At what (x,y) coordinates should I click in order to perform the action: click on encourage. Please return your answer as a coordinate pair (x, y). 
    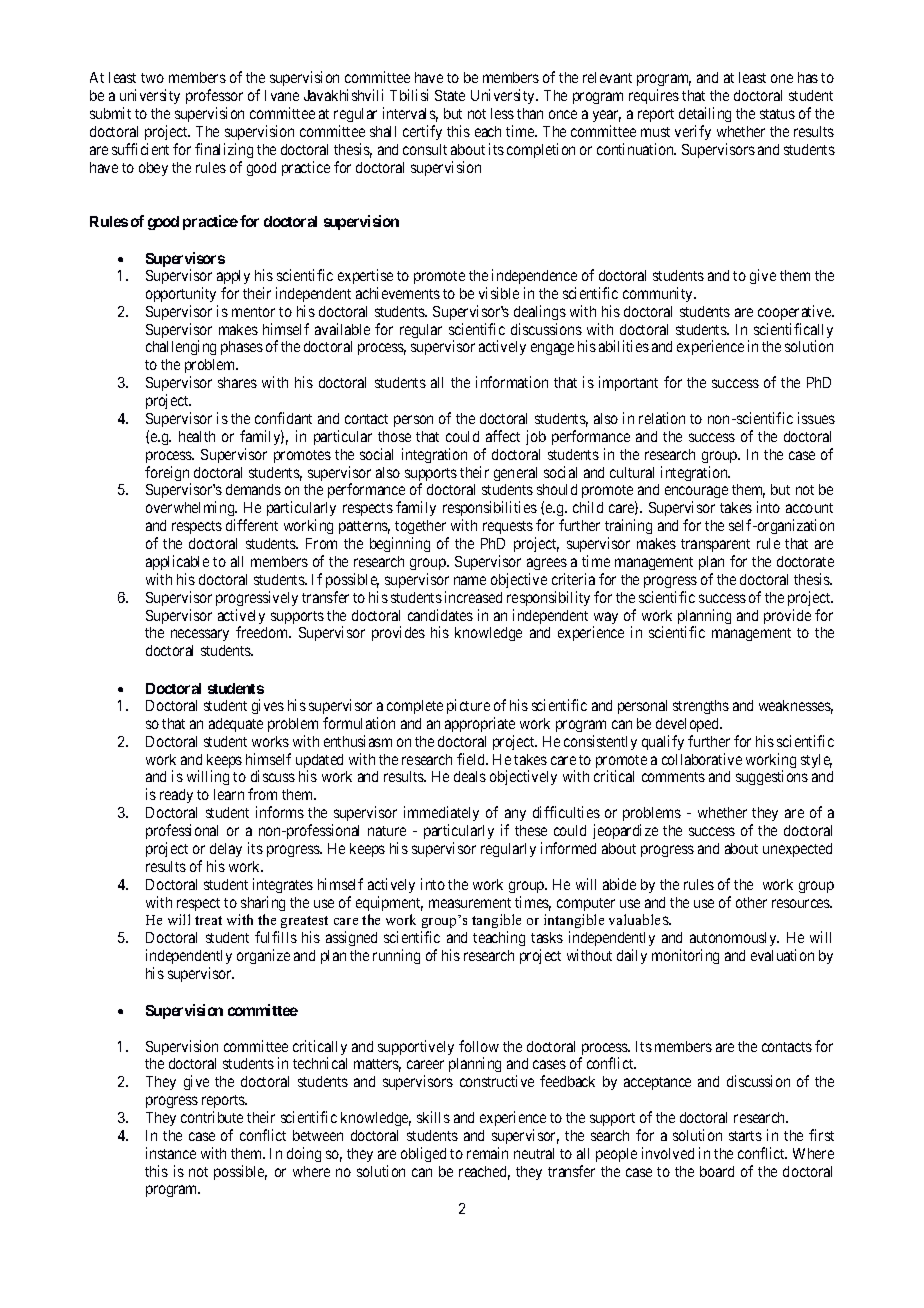
    Looking at the image, I should click on (696, 494).
